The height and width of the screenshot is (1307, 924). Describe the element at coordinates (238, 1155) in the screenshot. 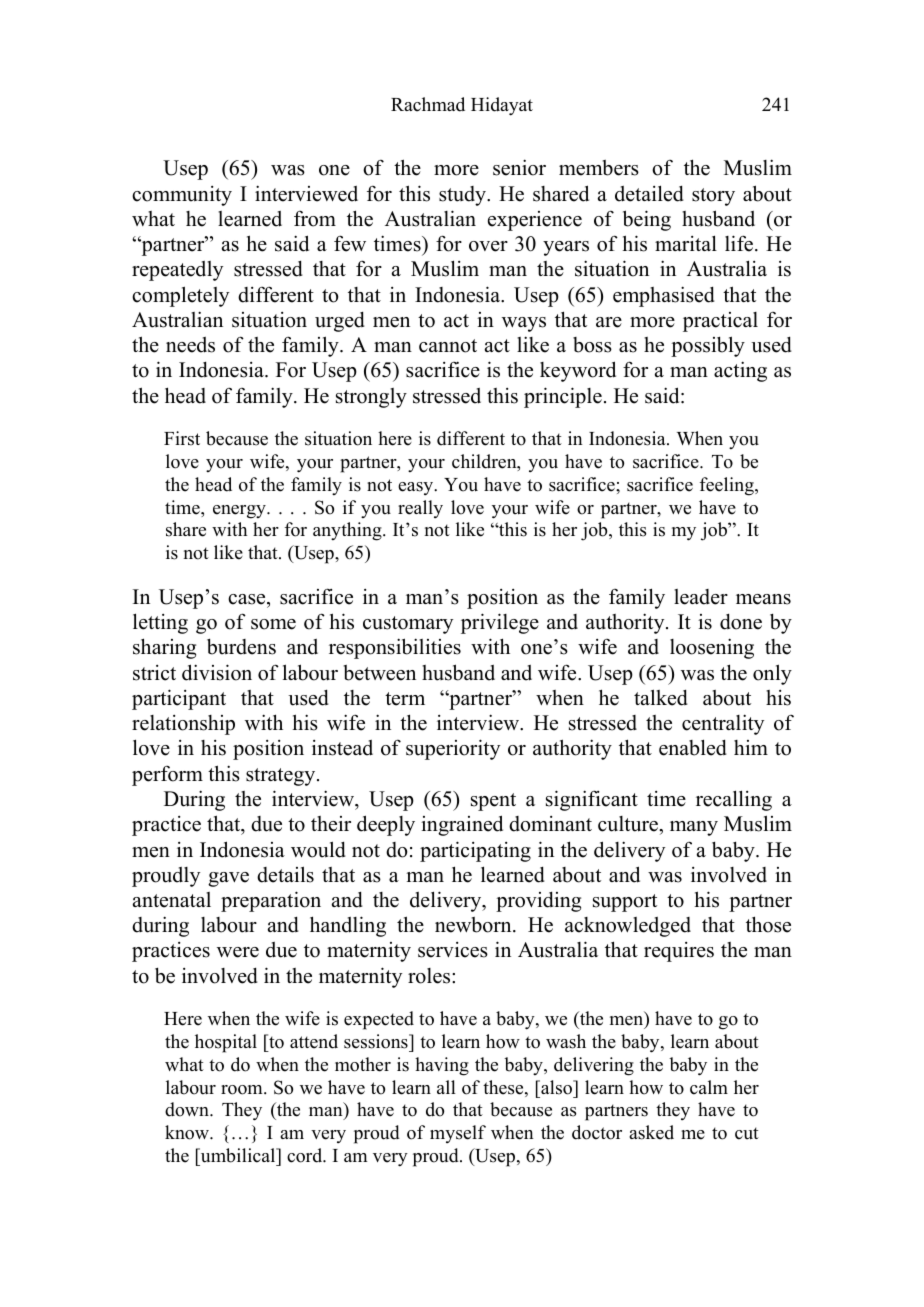

I see `umbilical` at that location.
